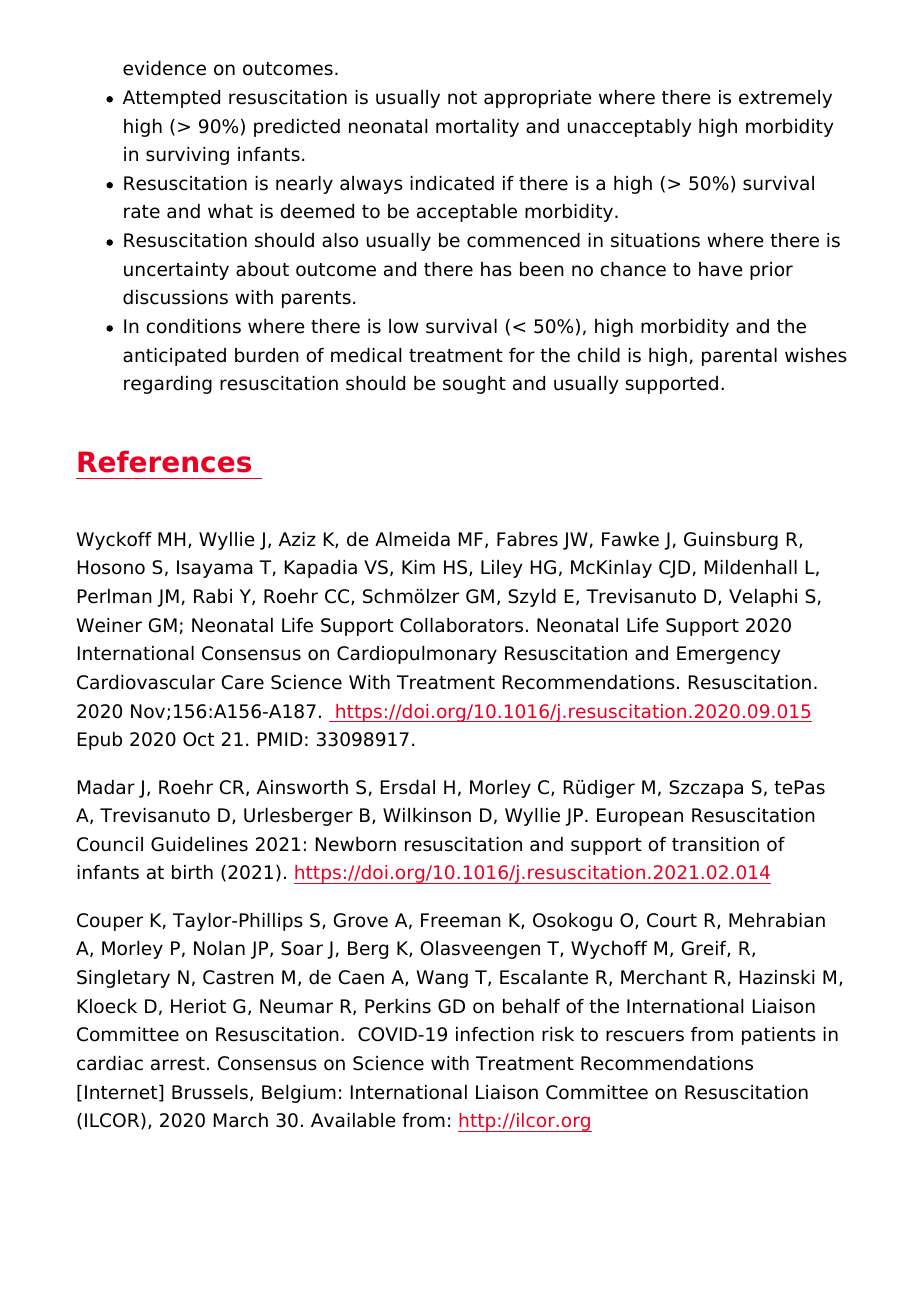 The image size is (924, 1308). What do you see at coordinates (739, 357) in the page?
I see `parental` at bounding box center [739, 357].
